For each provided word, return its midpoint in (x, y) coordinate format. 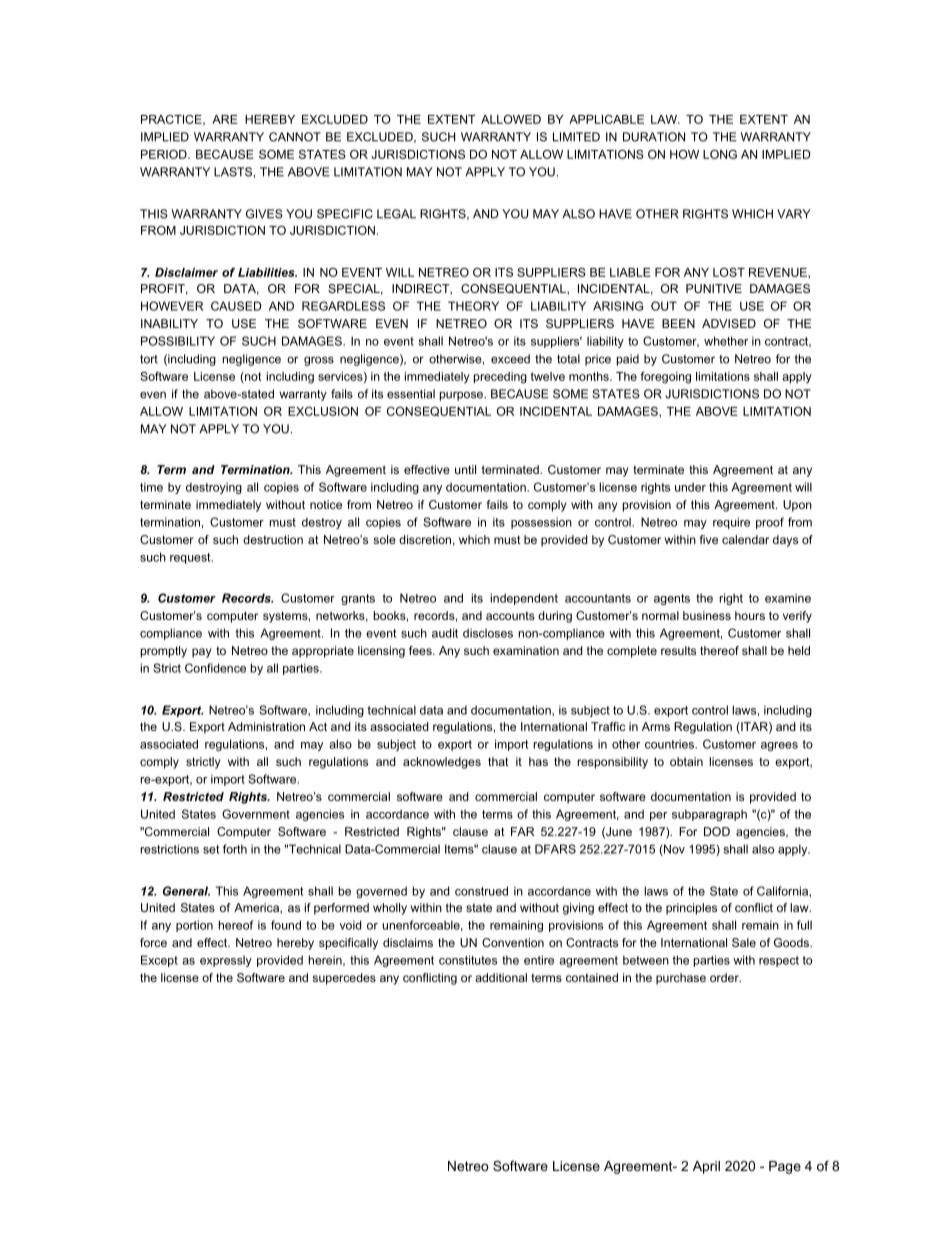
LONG (720, 154)
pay (202, 653)
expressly (226, 961)
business (707, 615)
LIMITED (576, 137)
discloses (488, 633)
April (706, 1167)
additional (501, 977)
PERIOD (165, 154)
